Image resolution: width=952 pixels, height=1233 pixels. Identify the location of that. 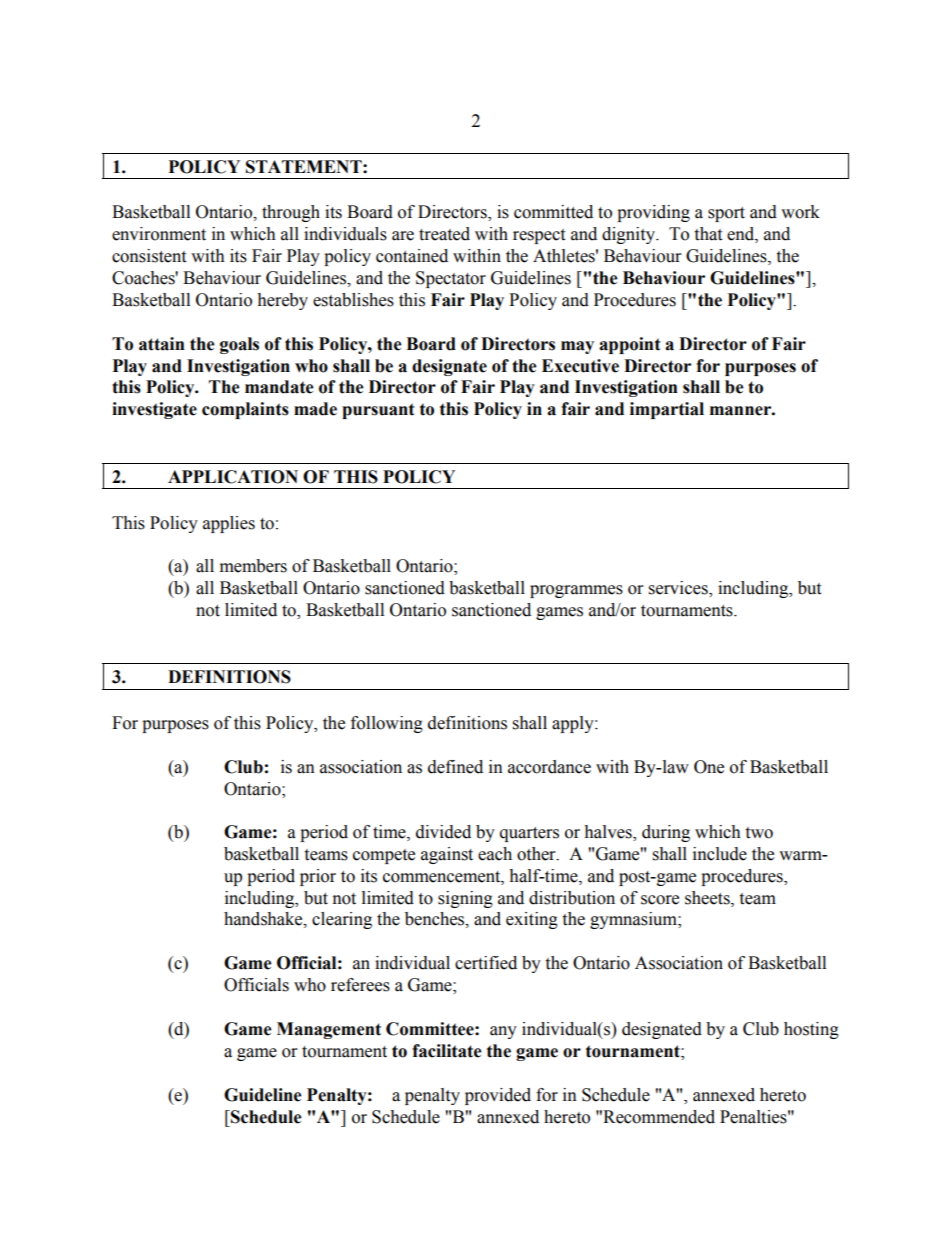
(708, 234).
